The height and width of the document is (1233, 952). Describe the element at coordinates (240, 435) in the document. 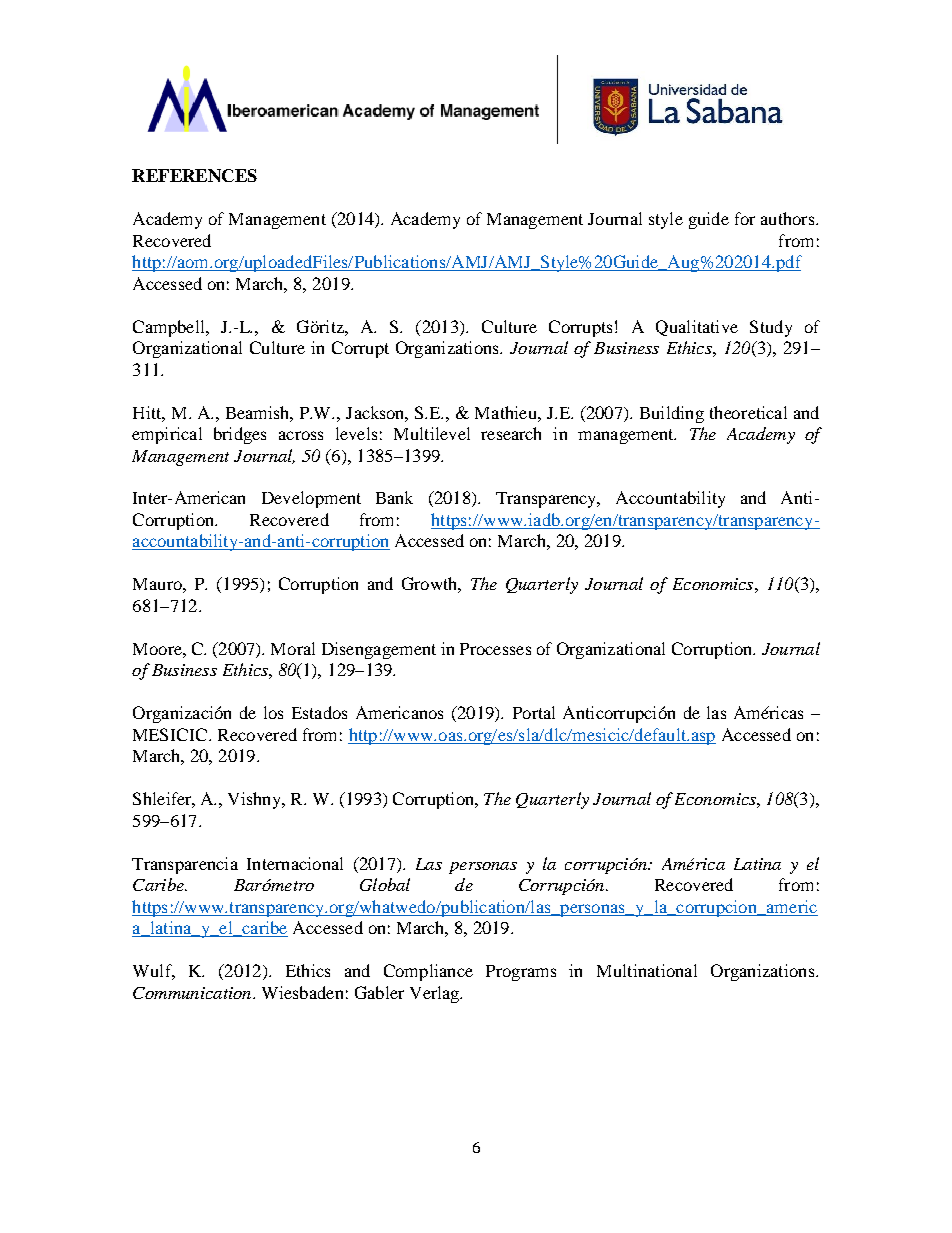

I see `bridges` at that location.
